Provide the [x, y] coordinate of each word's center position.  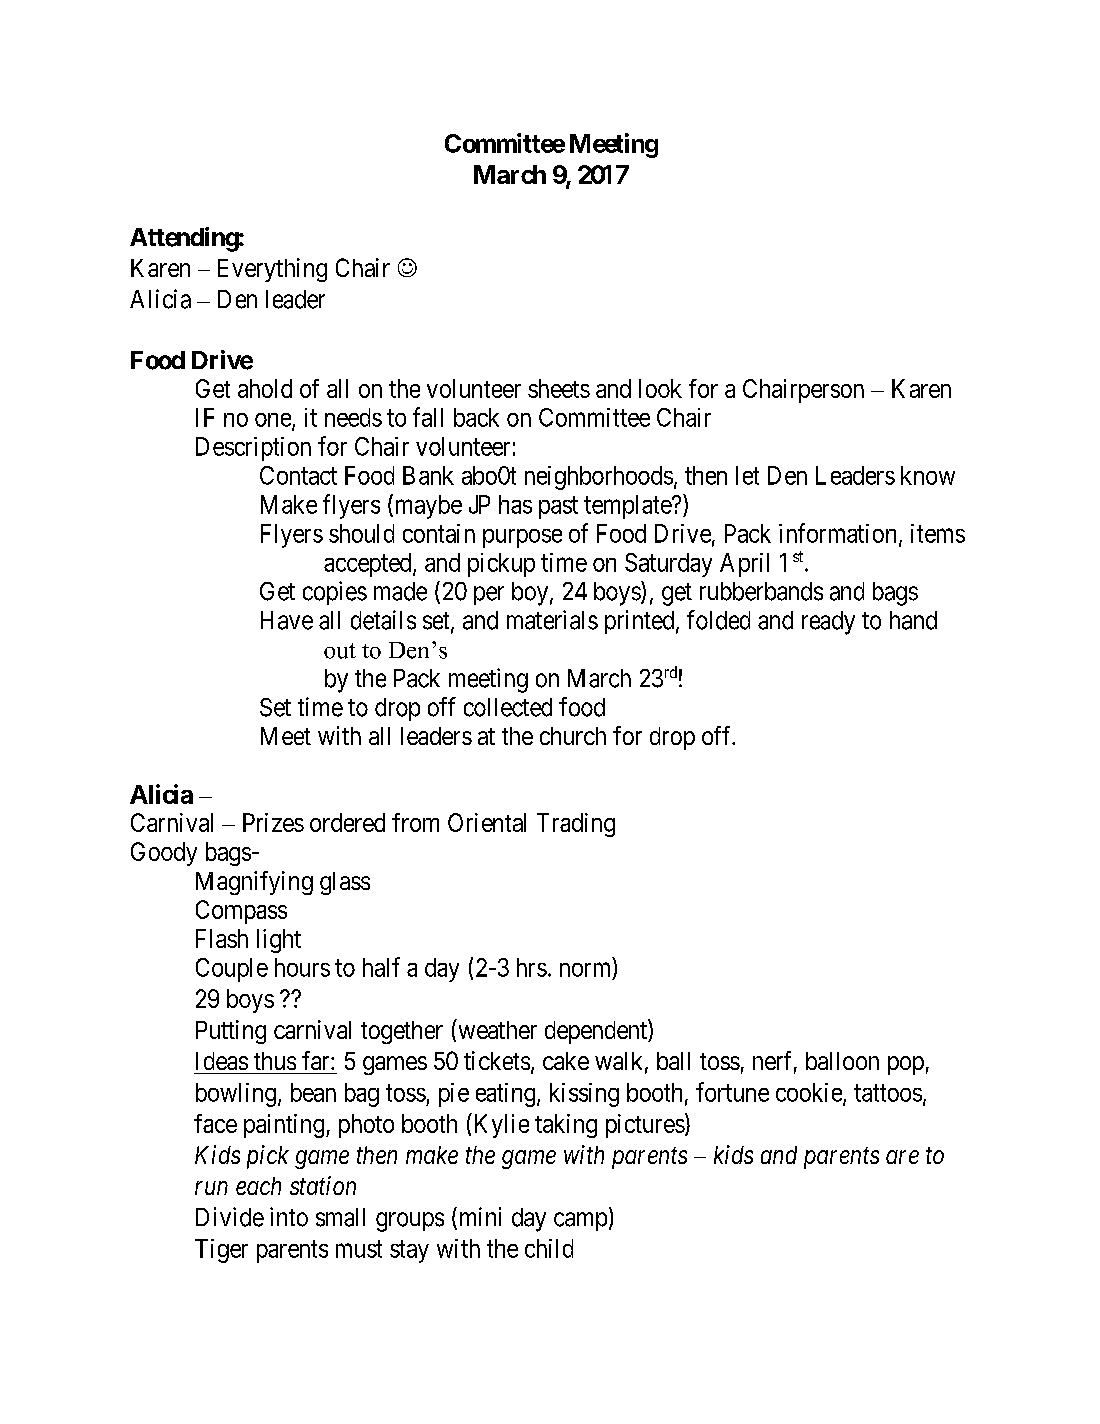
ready [828, 623]
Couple [232, 970]
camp [580, 1221]
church [573, 736]
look [660, 388]
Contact [298, 475]
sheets [559, 388]
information [837, 533]
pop [906, 1065]
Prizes [273, 822]
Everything [272, 270]
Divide [230, 1217]
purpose [522, 538]
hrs [532, 967]
